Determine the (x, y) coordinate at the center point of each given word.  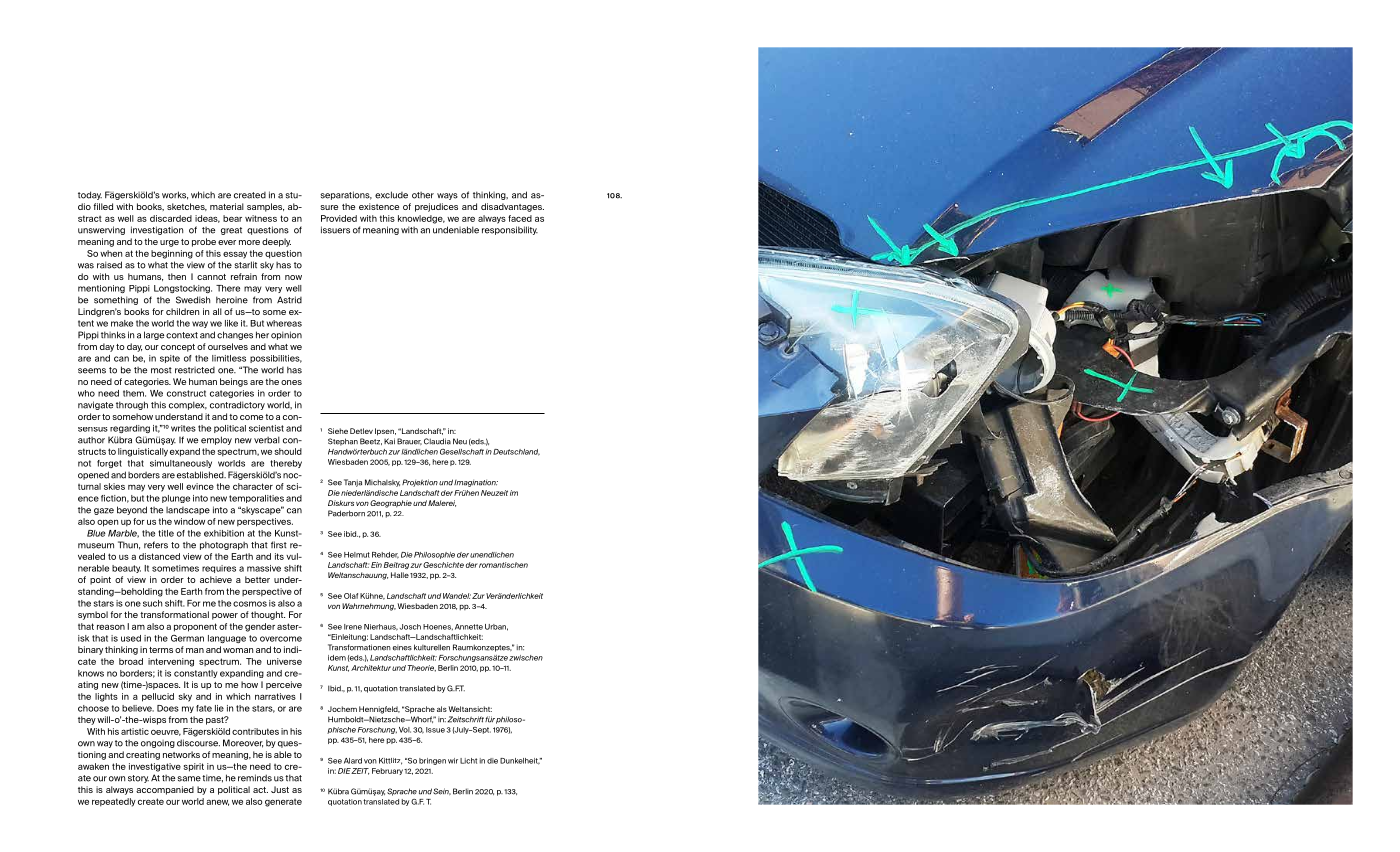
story (138, 779)
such (152, 603)
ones (291, 382)
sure (329, 207)
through (132, 405)
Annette (469, 627)
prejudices (436, 207)
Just (280, 789)
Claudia (437, 441)
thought (268, 615)
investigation (157, 230)
